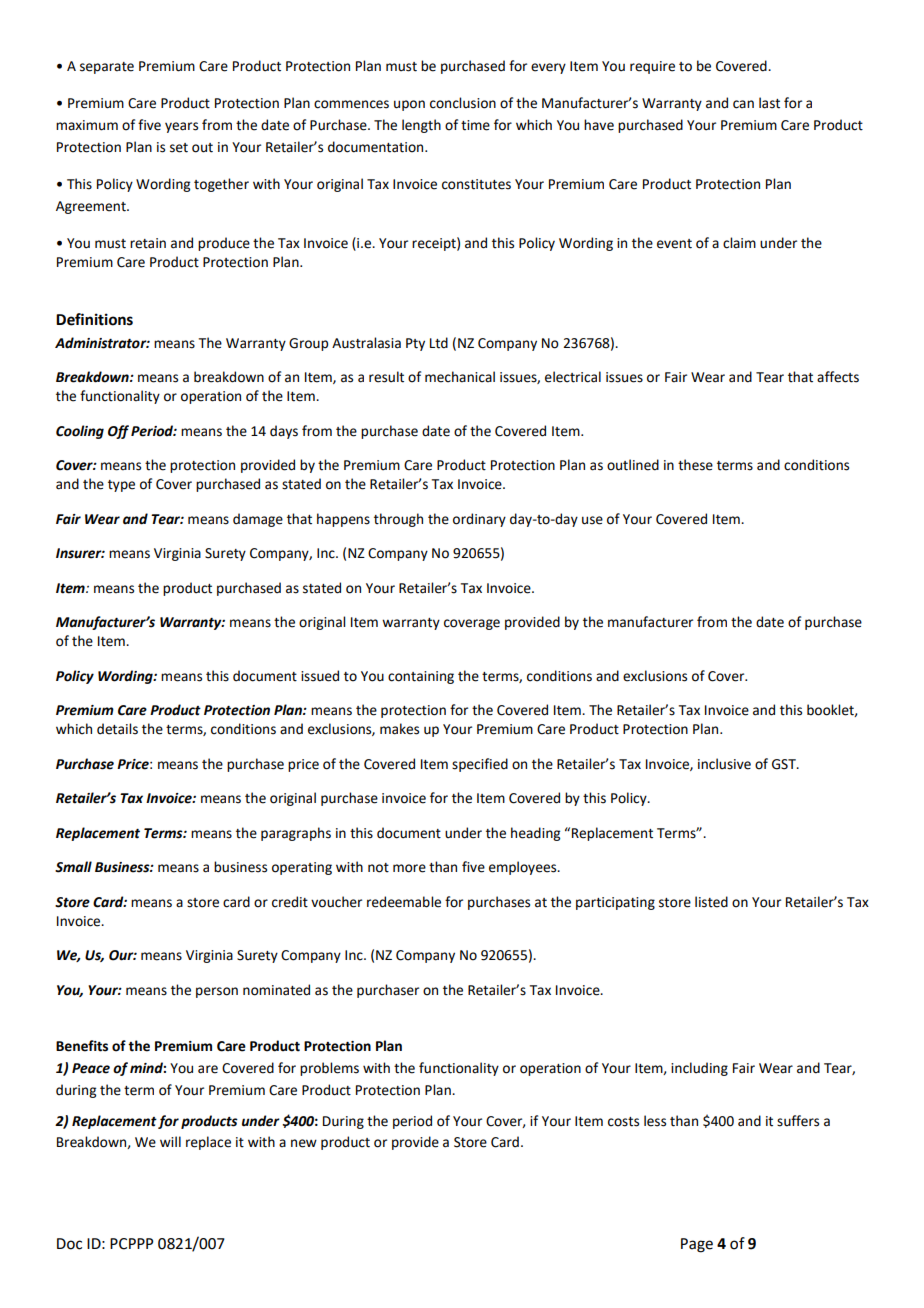  I want to click on years, so click(181, 127).
